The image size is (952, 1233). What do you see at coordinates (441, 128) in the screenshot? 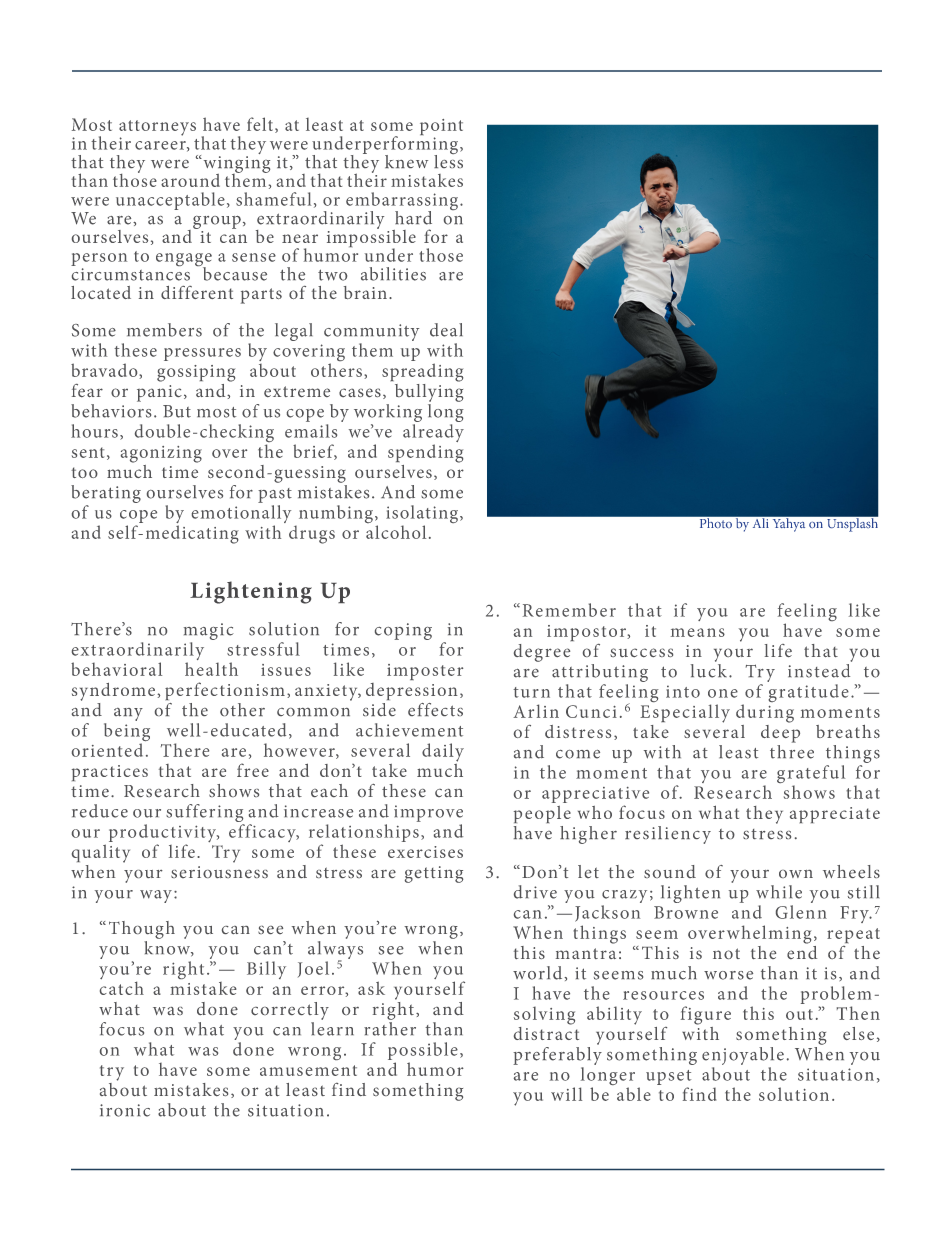
I see `point` at bounding box center [441, 128].
